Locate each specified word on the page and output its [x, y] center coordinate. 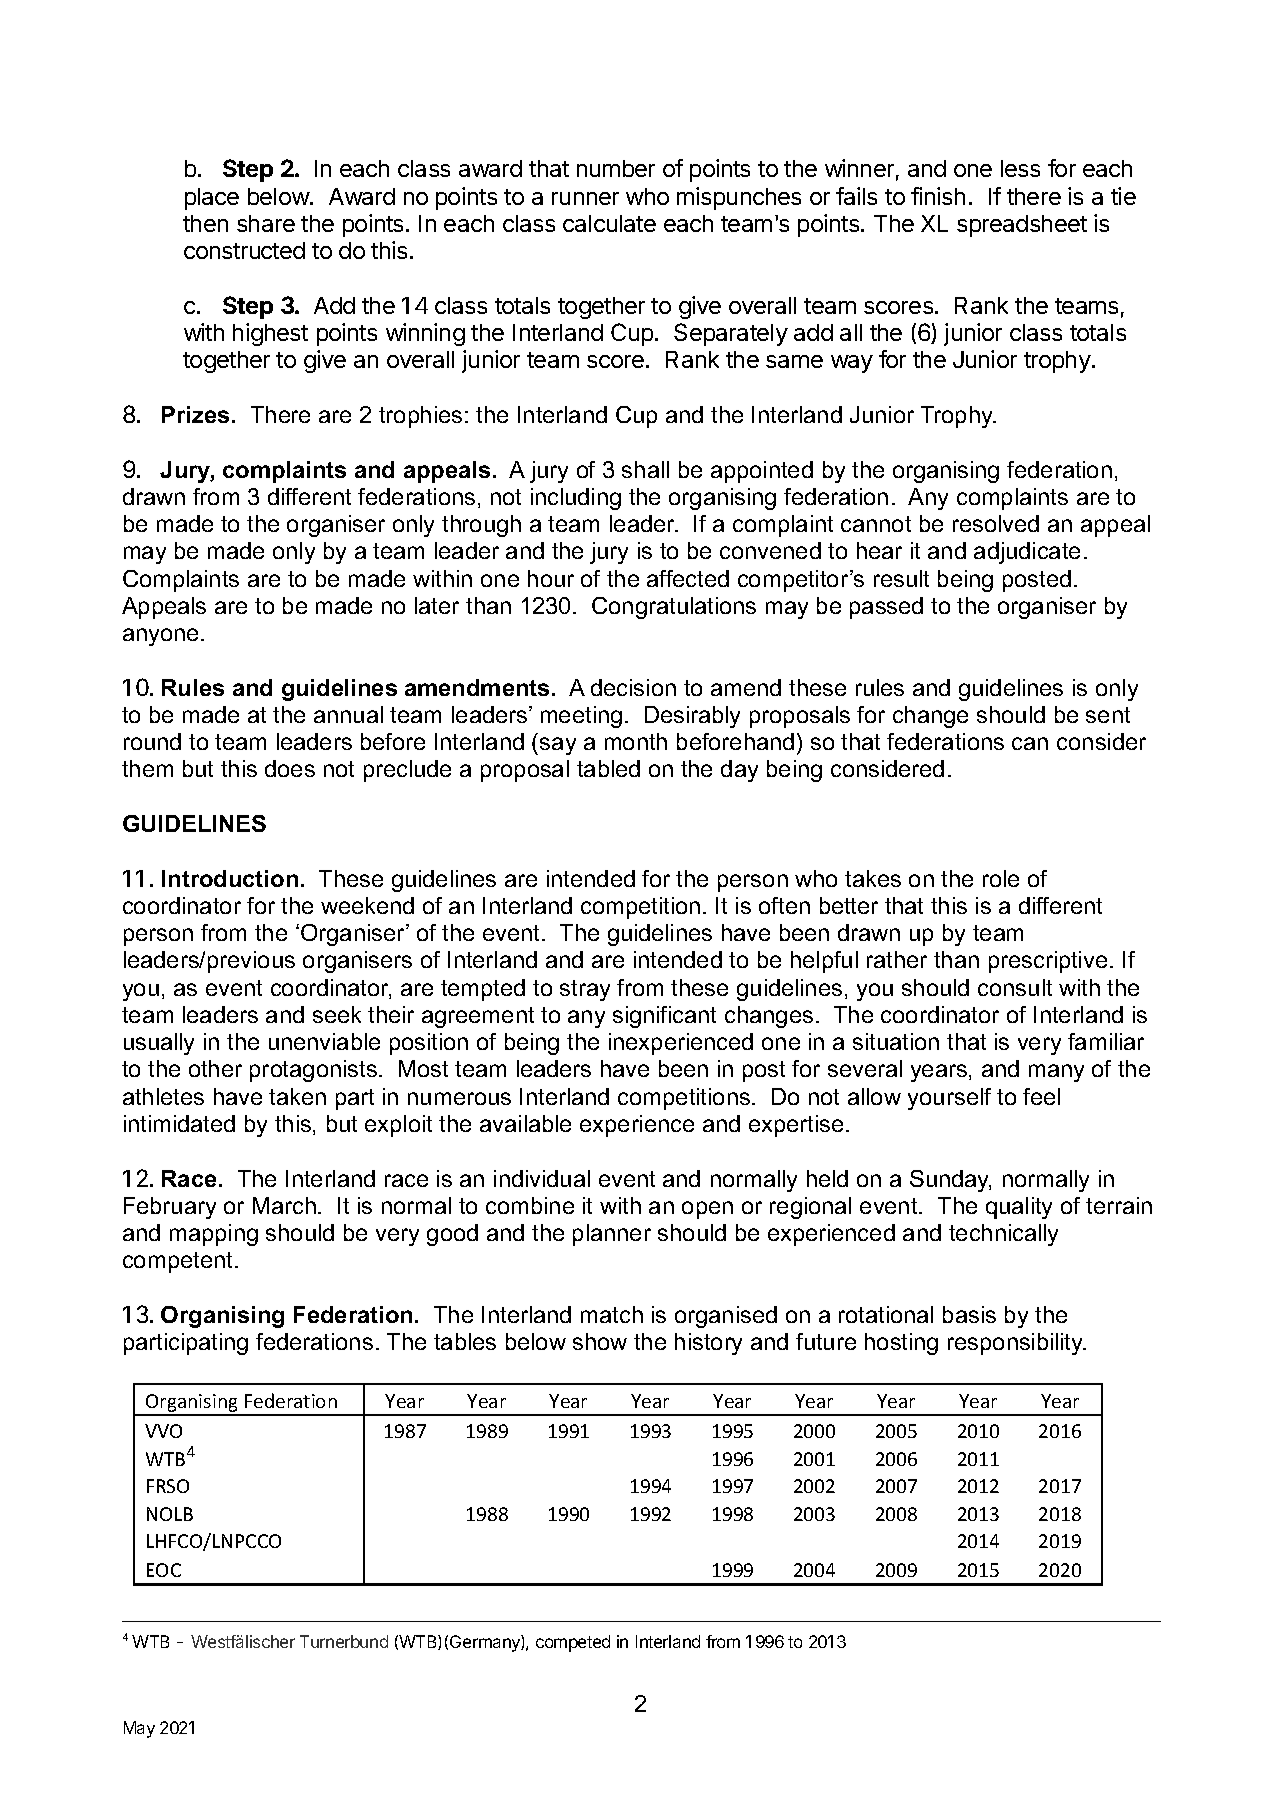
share [266, 223]
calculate [609, 223]
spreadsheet [1022, 226]
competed [573, 1643]
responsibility [1017, 1344]
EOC [164, 1570]
